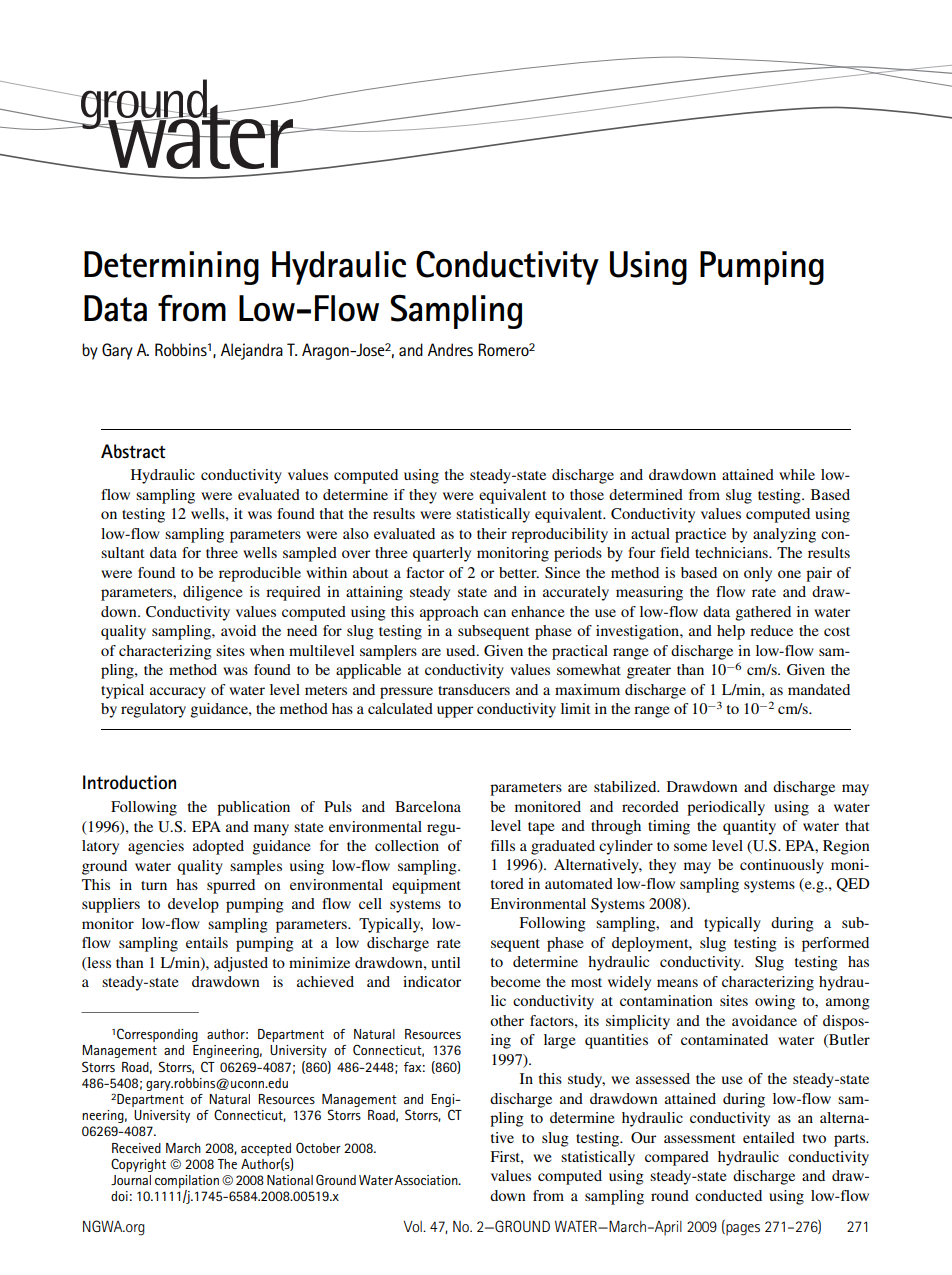 The width and height of the page is (952, 1275). I want to click on performed, so click(835, 944).
